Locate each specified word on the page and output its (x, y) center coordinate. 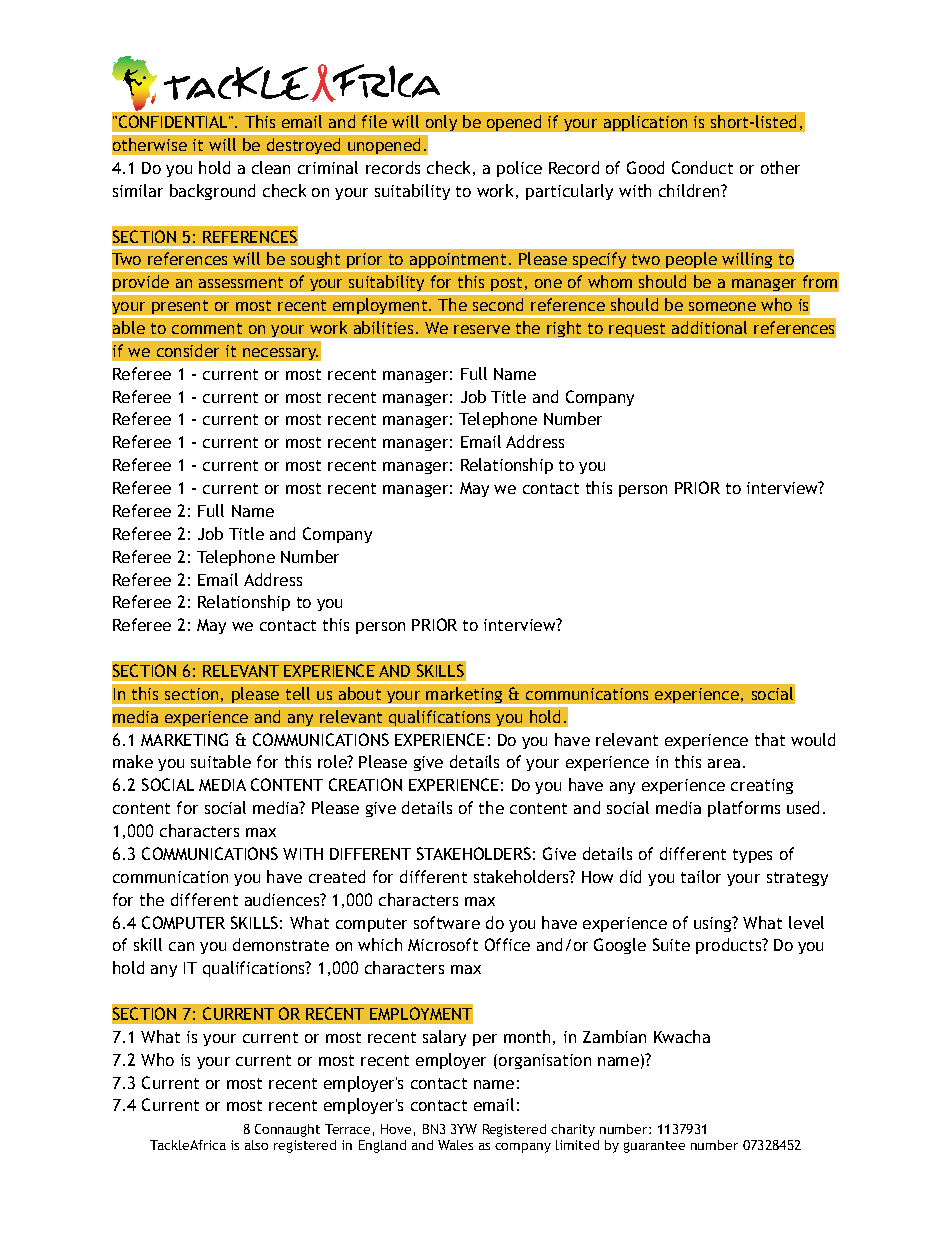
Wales (455, 1145)
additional (709, 327)
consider (188, 350)
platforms (744, 809)
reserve (482, 329)
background (212, 192)
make (133, 761)
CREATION (365, 784)
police (519, 169)
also (256, 1145)
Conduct (702, 167)
